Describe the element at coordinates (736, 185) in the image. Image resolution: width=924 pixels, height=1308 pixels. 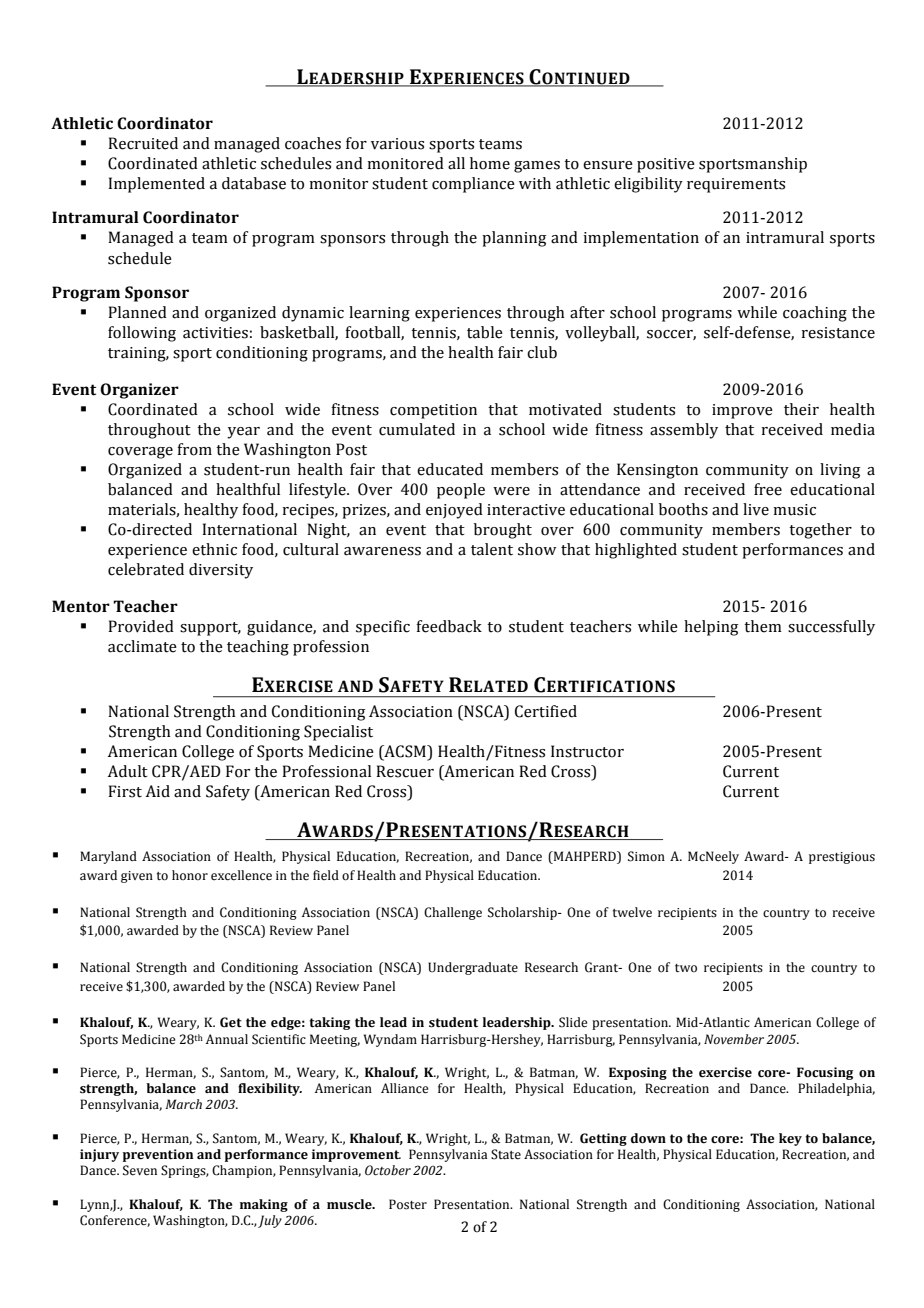
I see `requirements` at that location.
